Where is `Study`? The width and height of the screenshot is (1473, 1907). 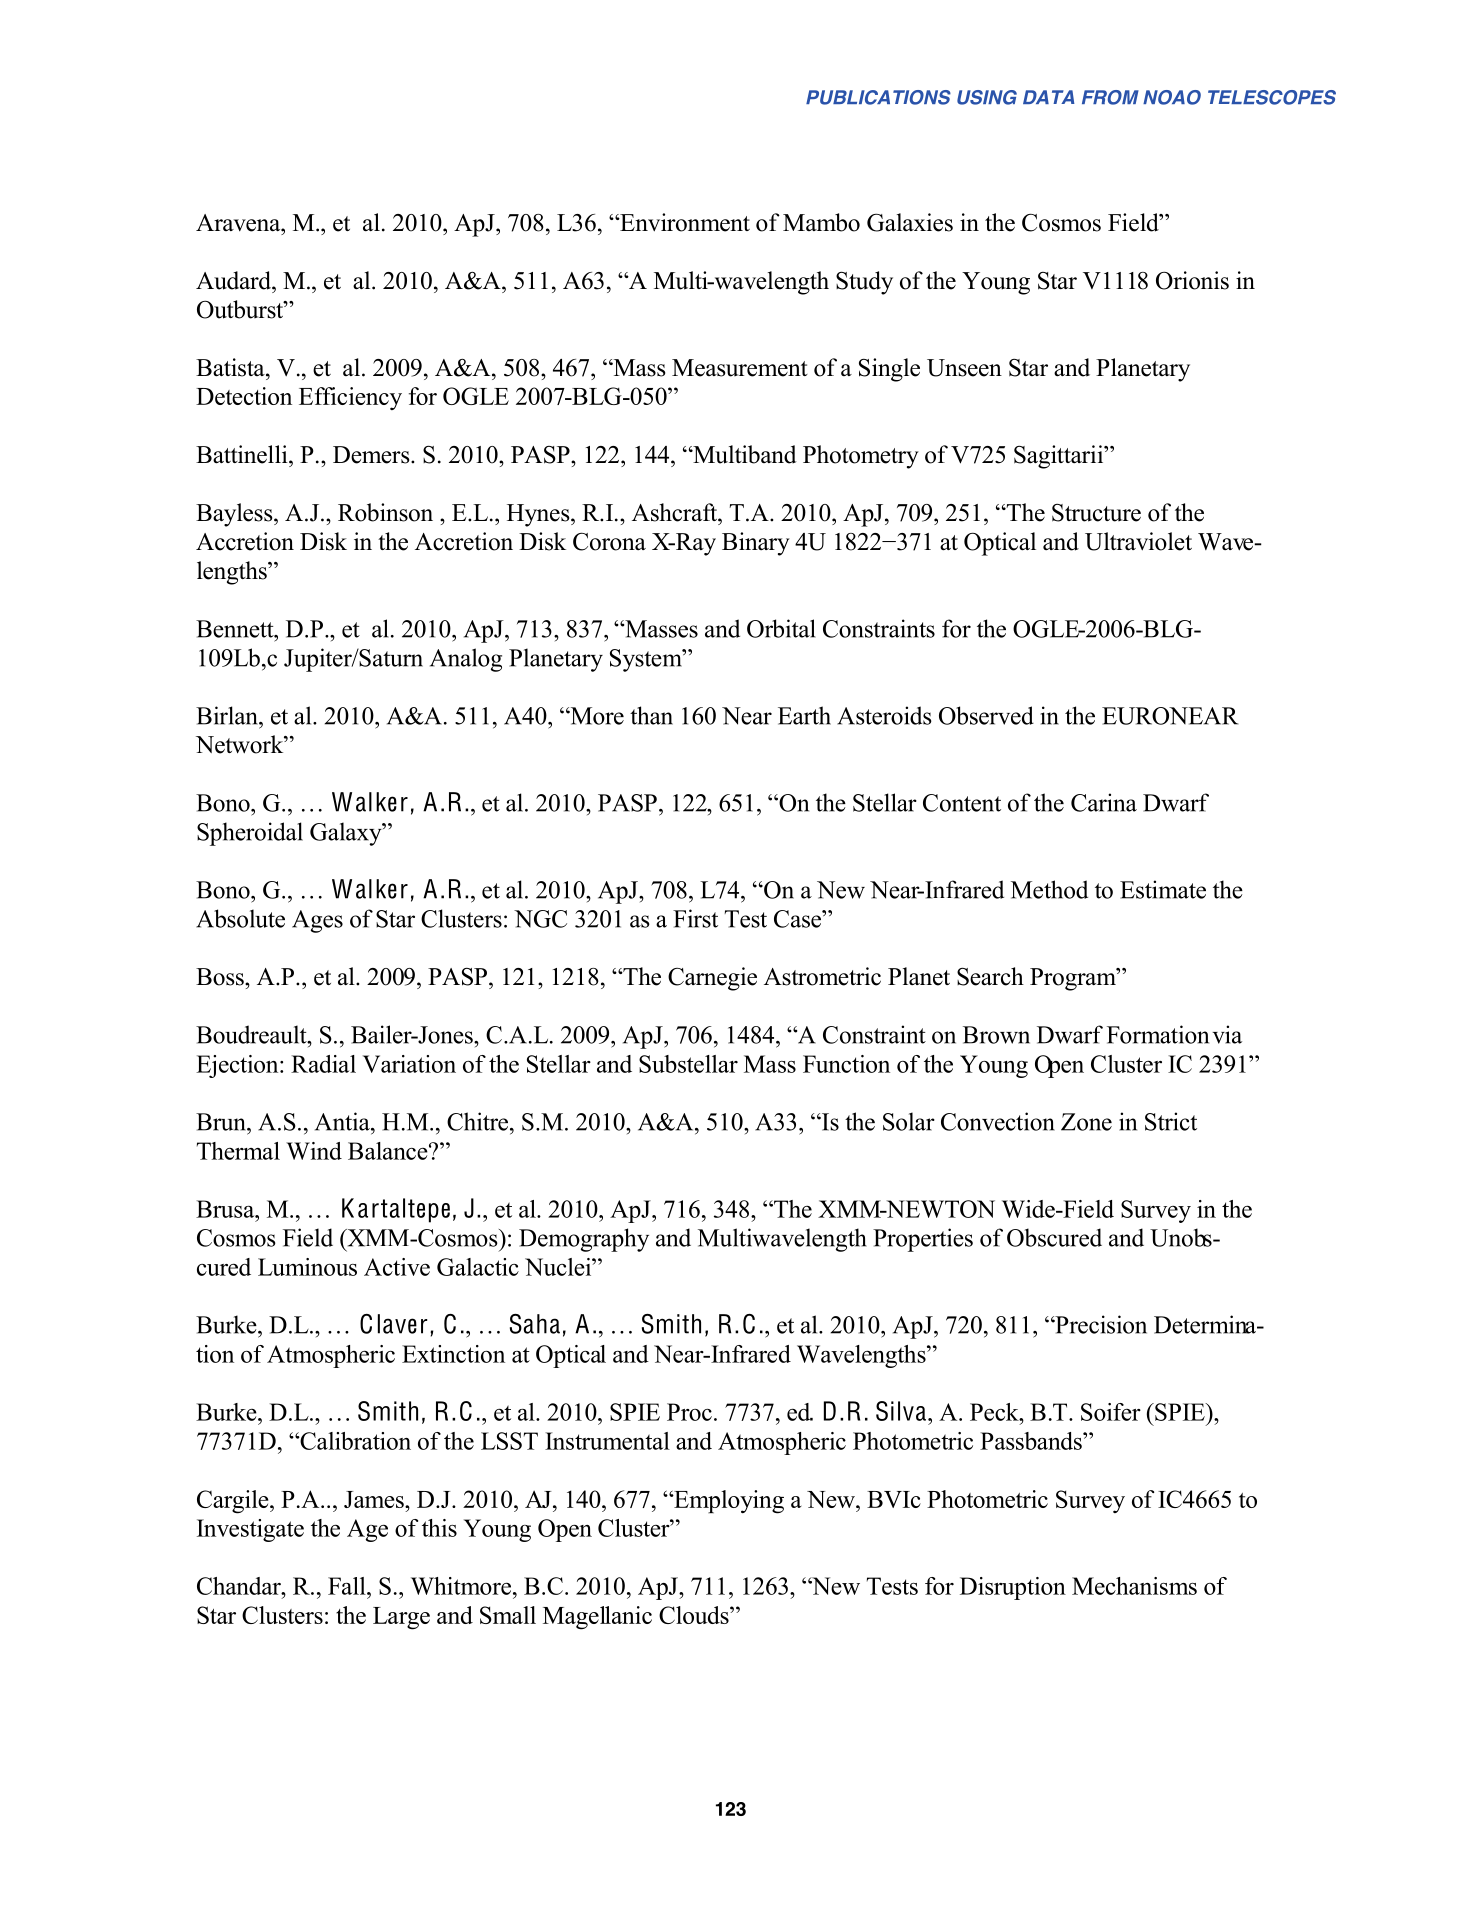 Study is located at coordinates (864, 283).
